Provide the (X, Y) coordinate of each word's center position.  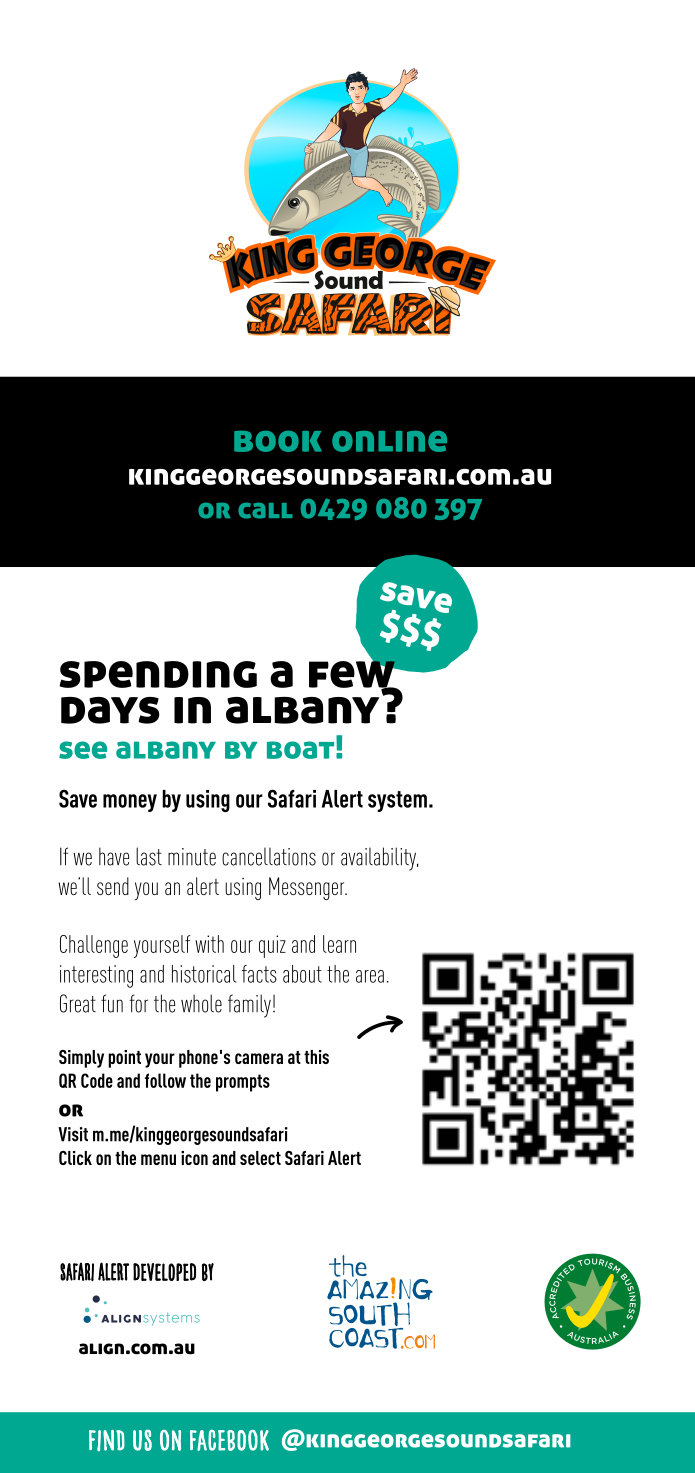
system (397, 801)
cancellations (269, 856)
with (209, 944)
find (107, 1440)
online (389, 441)
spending (158, 674)
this (316, 1057)
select (260, 1158)
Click (75, 1158)
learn (339, 944)
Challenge (94, 946)
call (265, 511)
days (110, 710)
